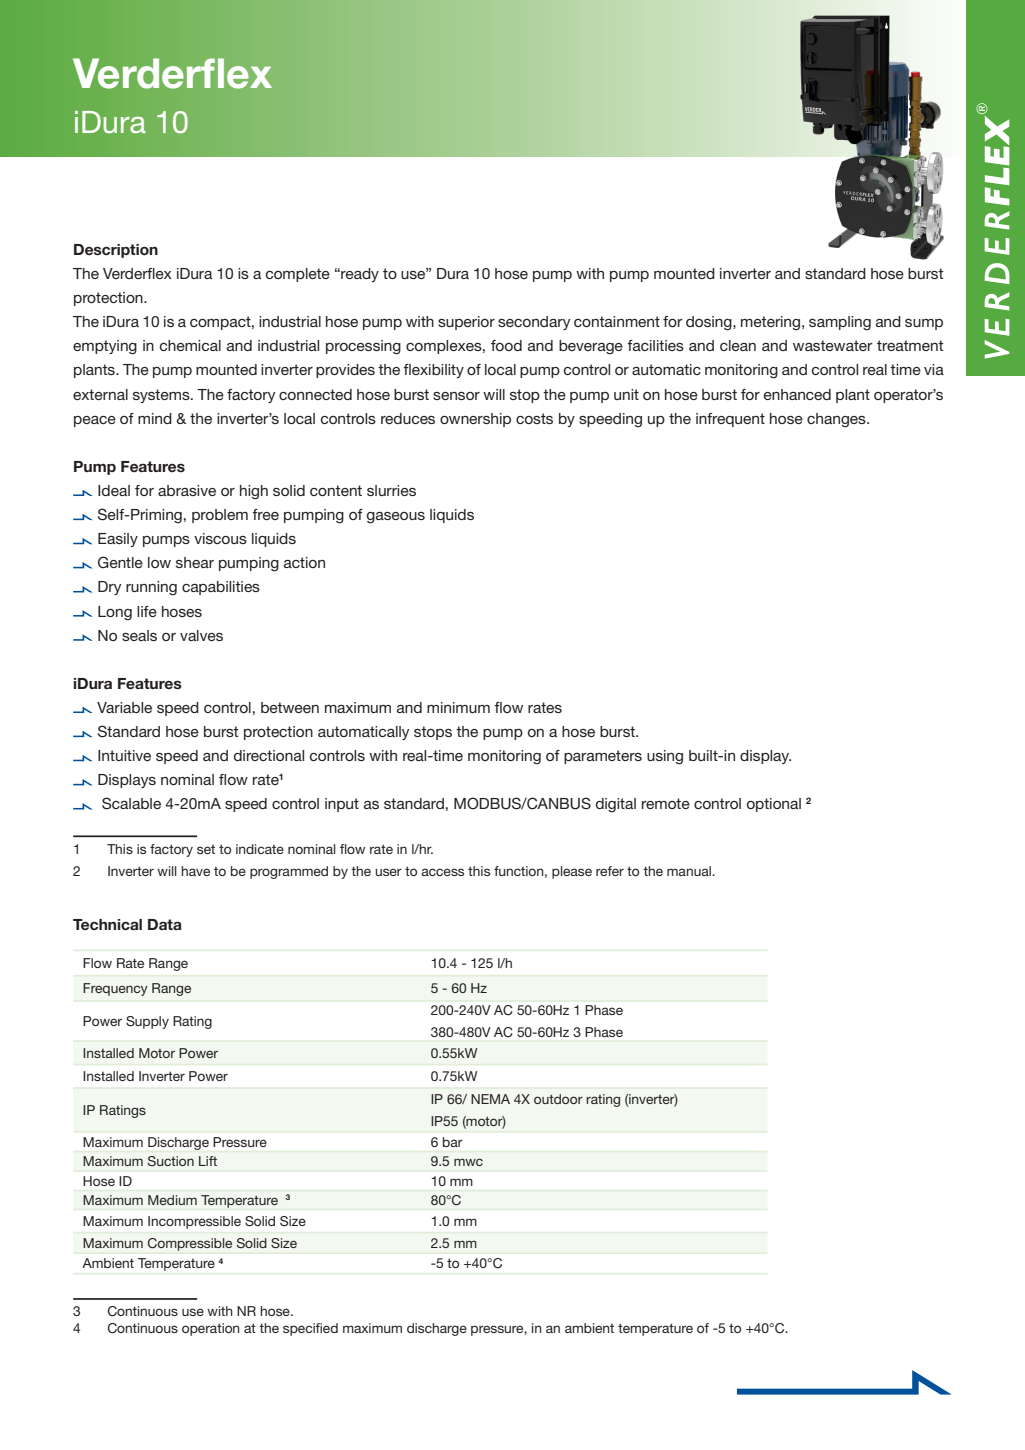 This screenshot has width=1025, height=1450. What do you see at coordinates (534, 323) in the screenshot?
I see `secondary` at bounding box center [534, 323].
